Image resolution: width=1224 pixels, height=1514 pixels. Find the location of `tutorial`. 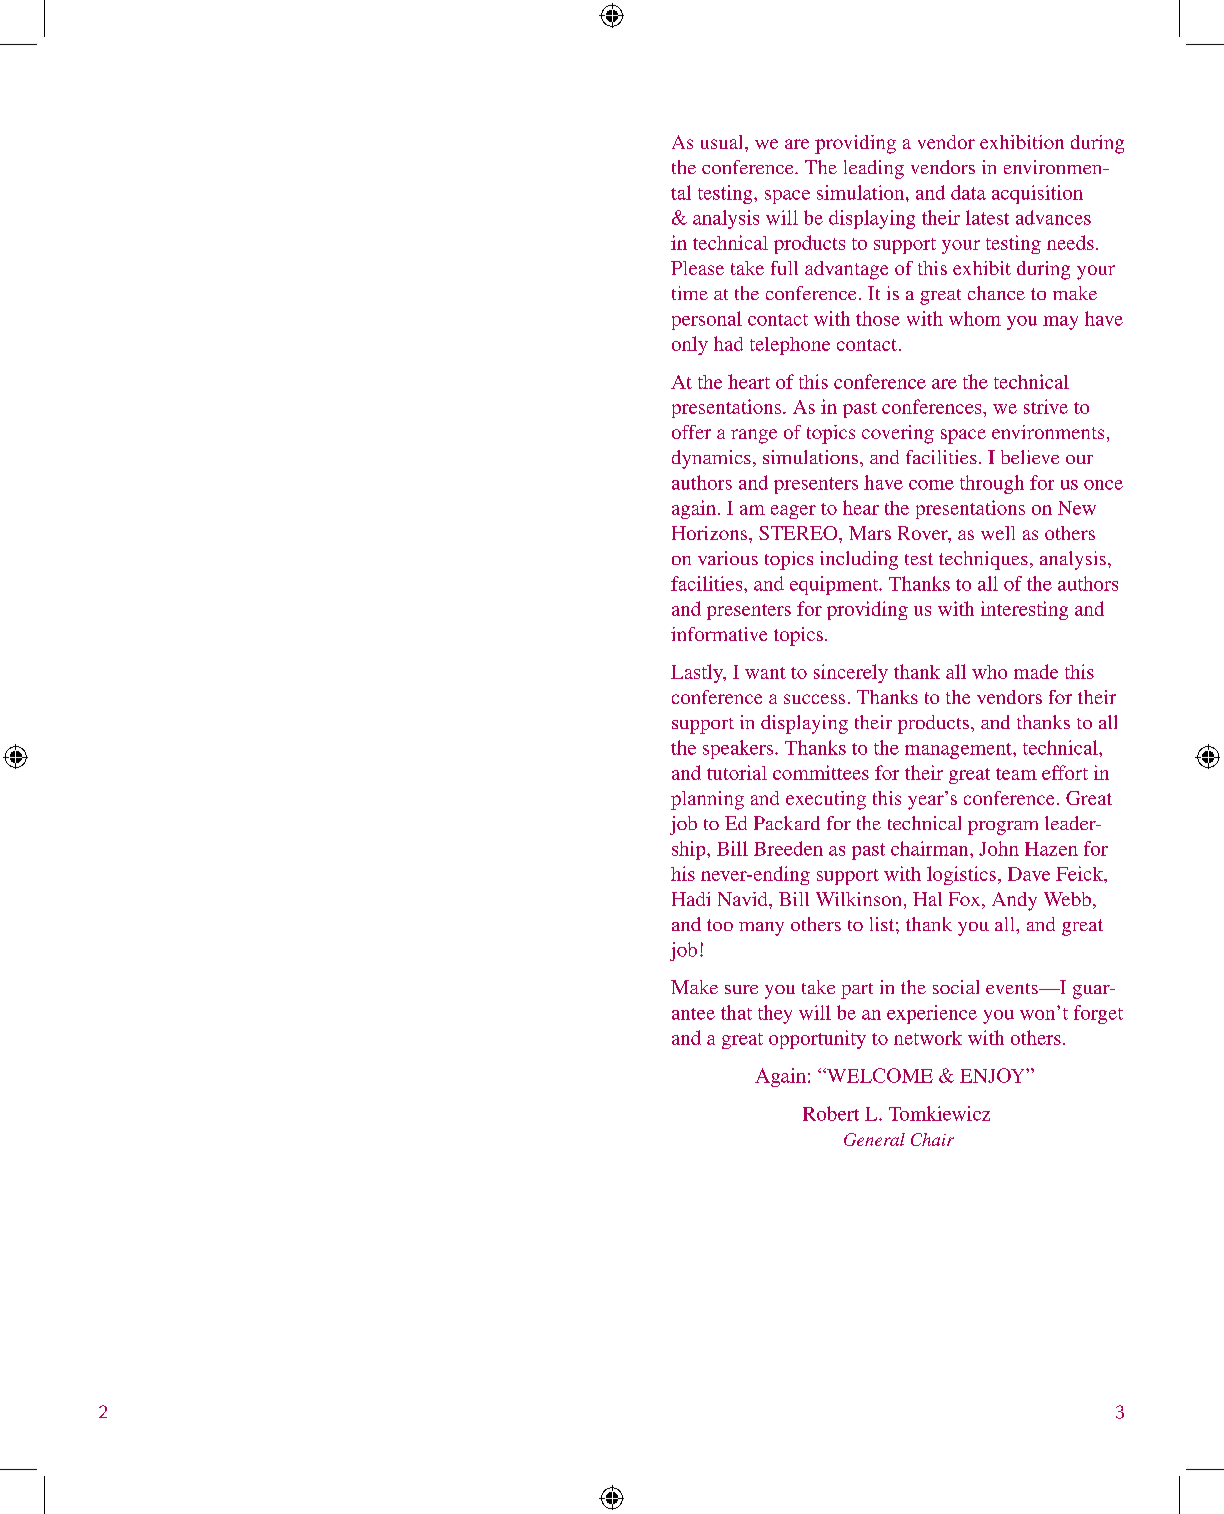

tutorial is located at coordinates (737, 772).
